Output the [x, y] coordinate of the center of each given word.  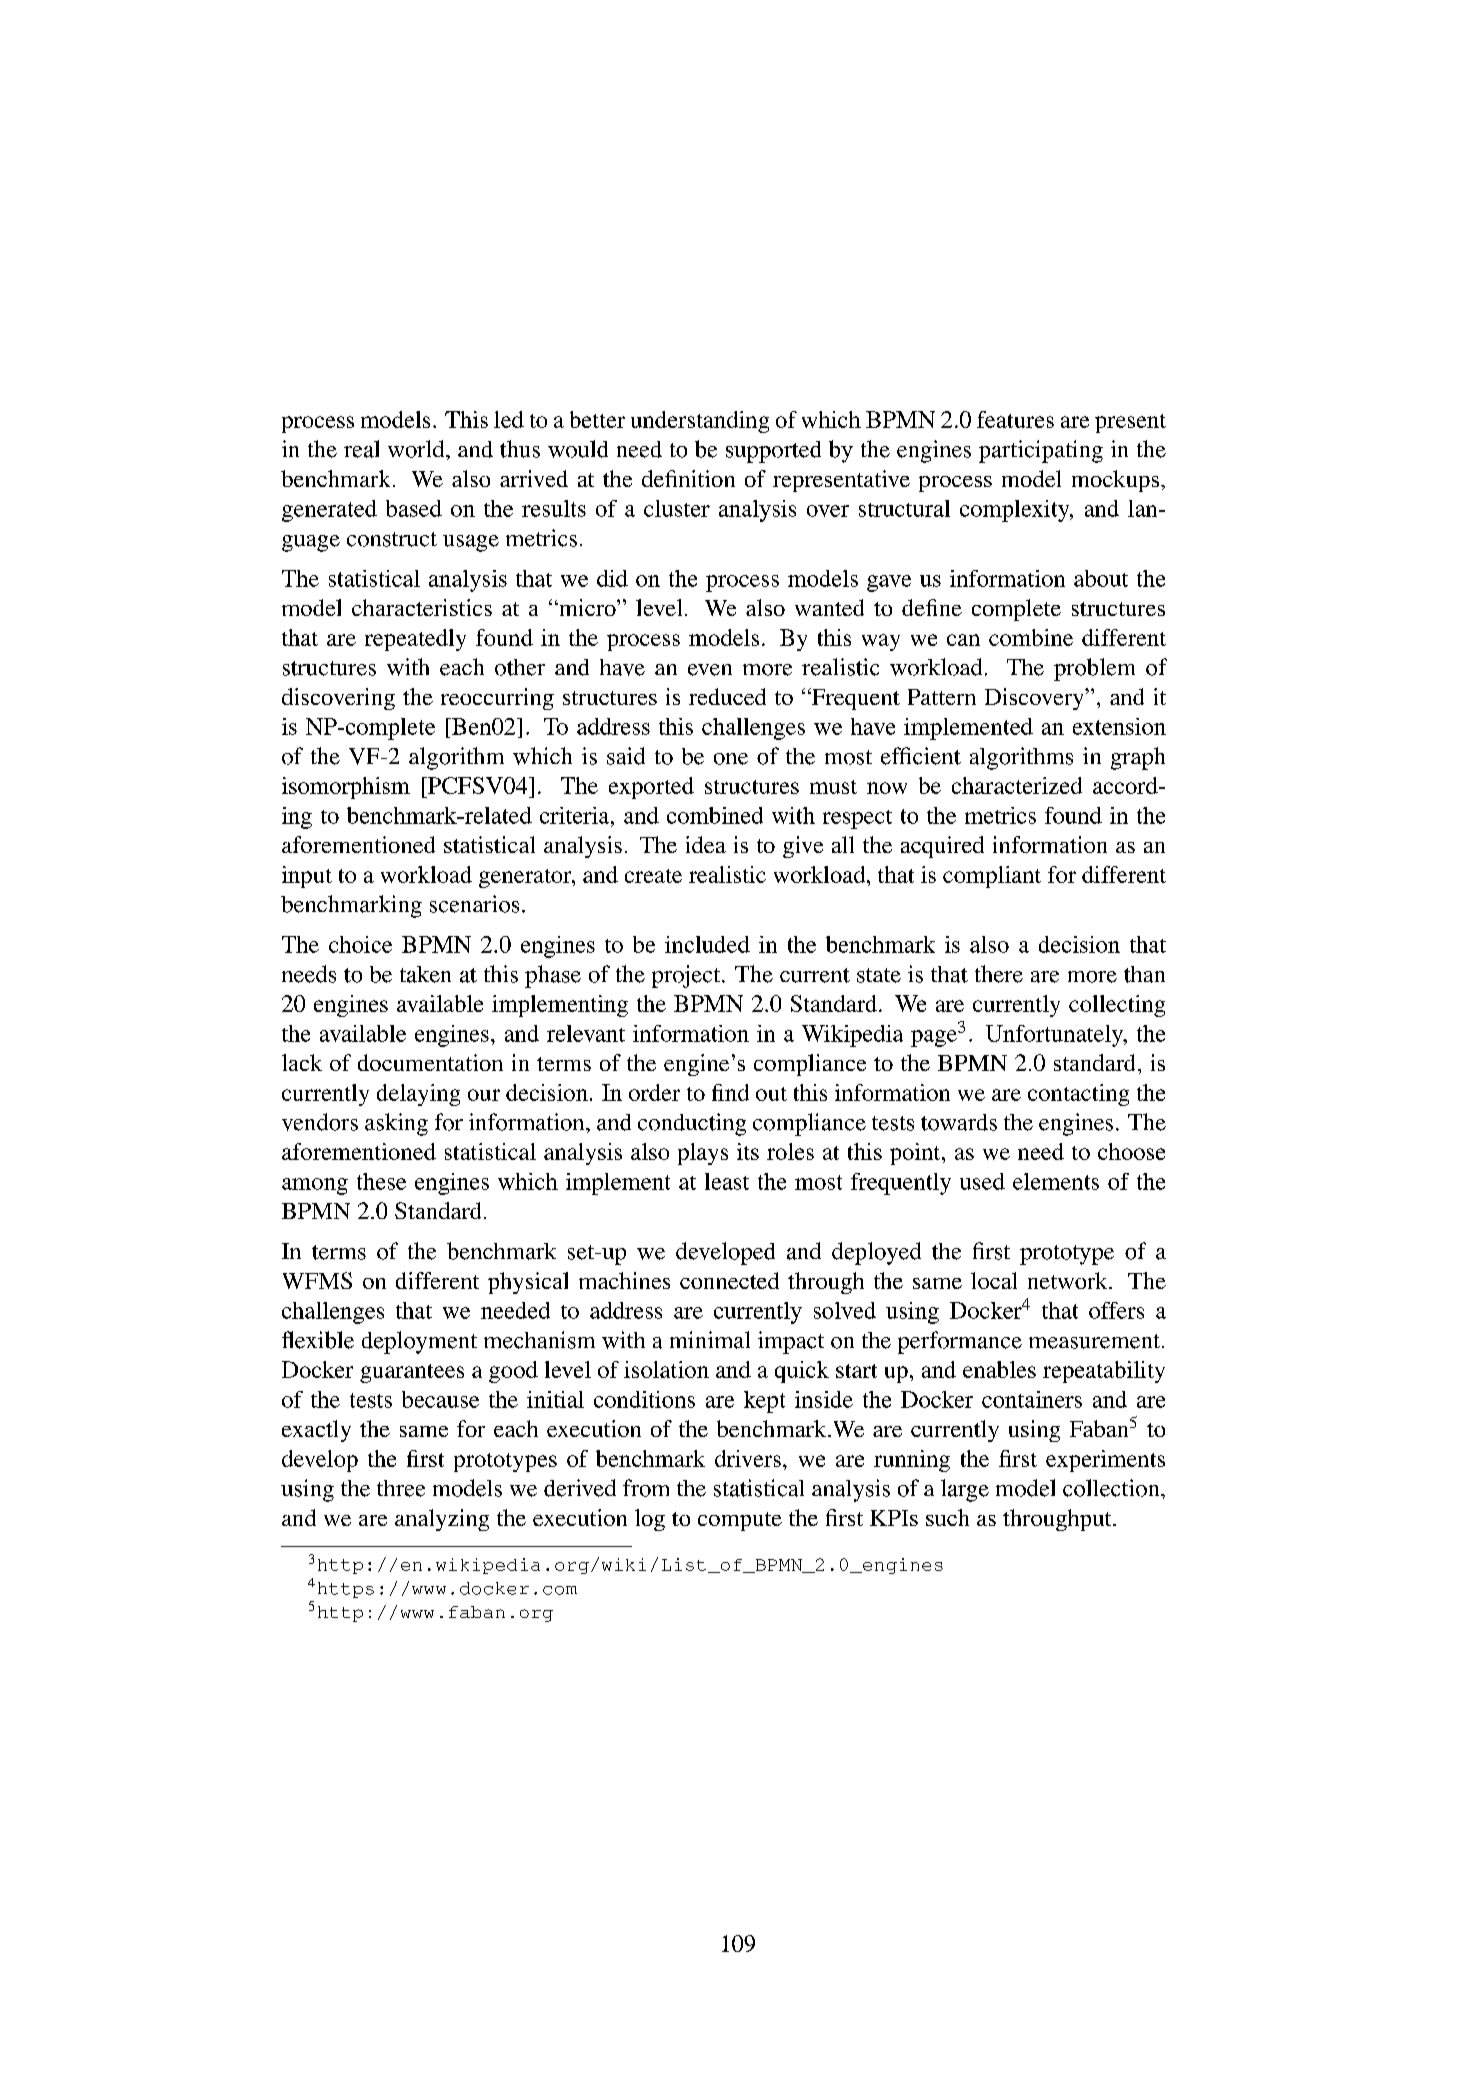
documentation [430, 1062]
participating [1041, 451]
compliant [992, 877]
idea [706, 844]
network [1069, 1280]
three [401, 1488]
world [417, 449]
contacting [1078, 1095]
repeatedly [415, 640]
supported [773, 452]
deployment [419, 1342]
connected [729, 1280]
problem [1094, 669]
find [730, 1092]
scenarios [474, 904]
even [710, 670]
